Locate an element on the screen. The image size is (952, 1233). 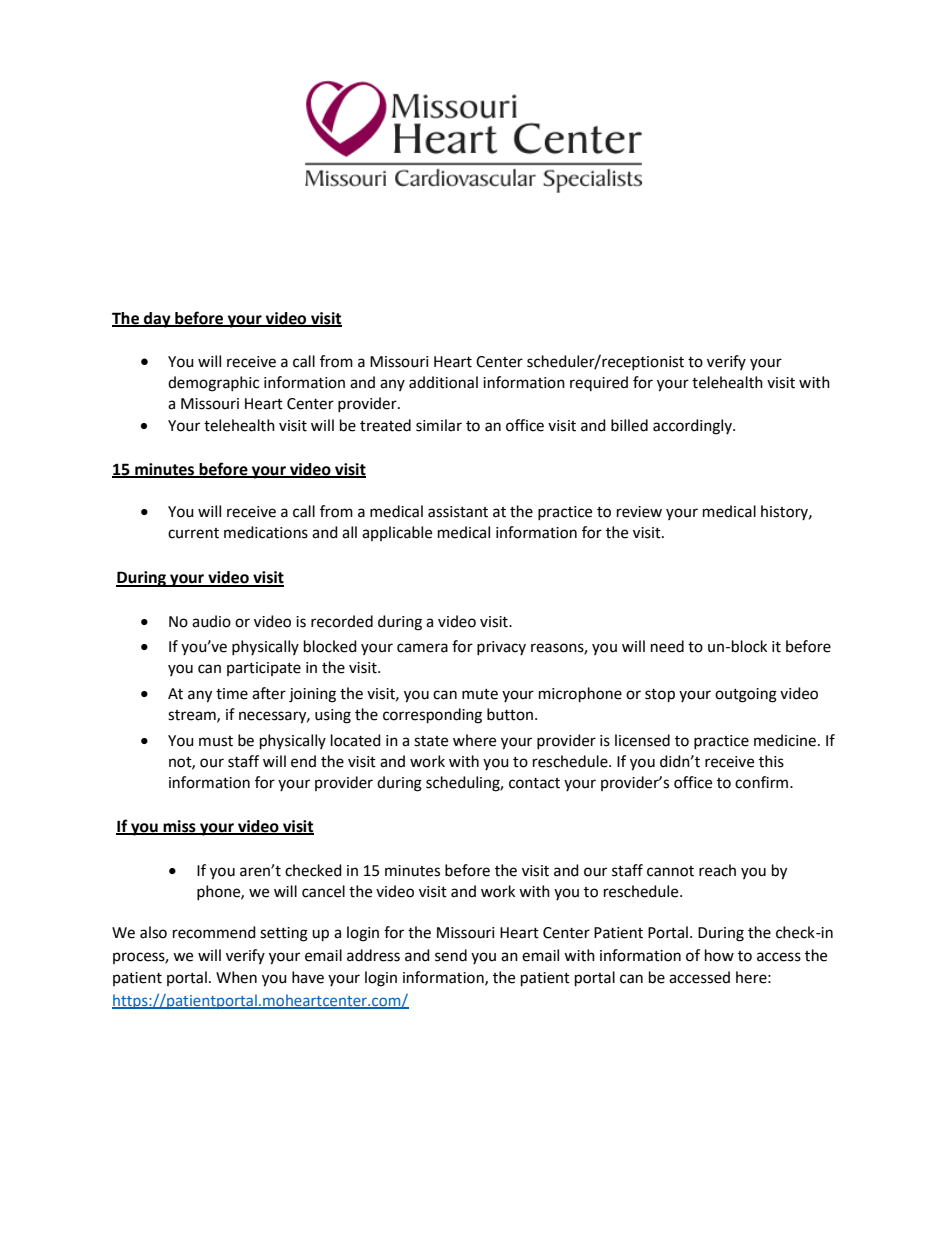
privacy is located at coordinates (501, 648).
